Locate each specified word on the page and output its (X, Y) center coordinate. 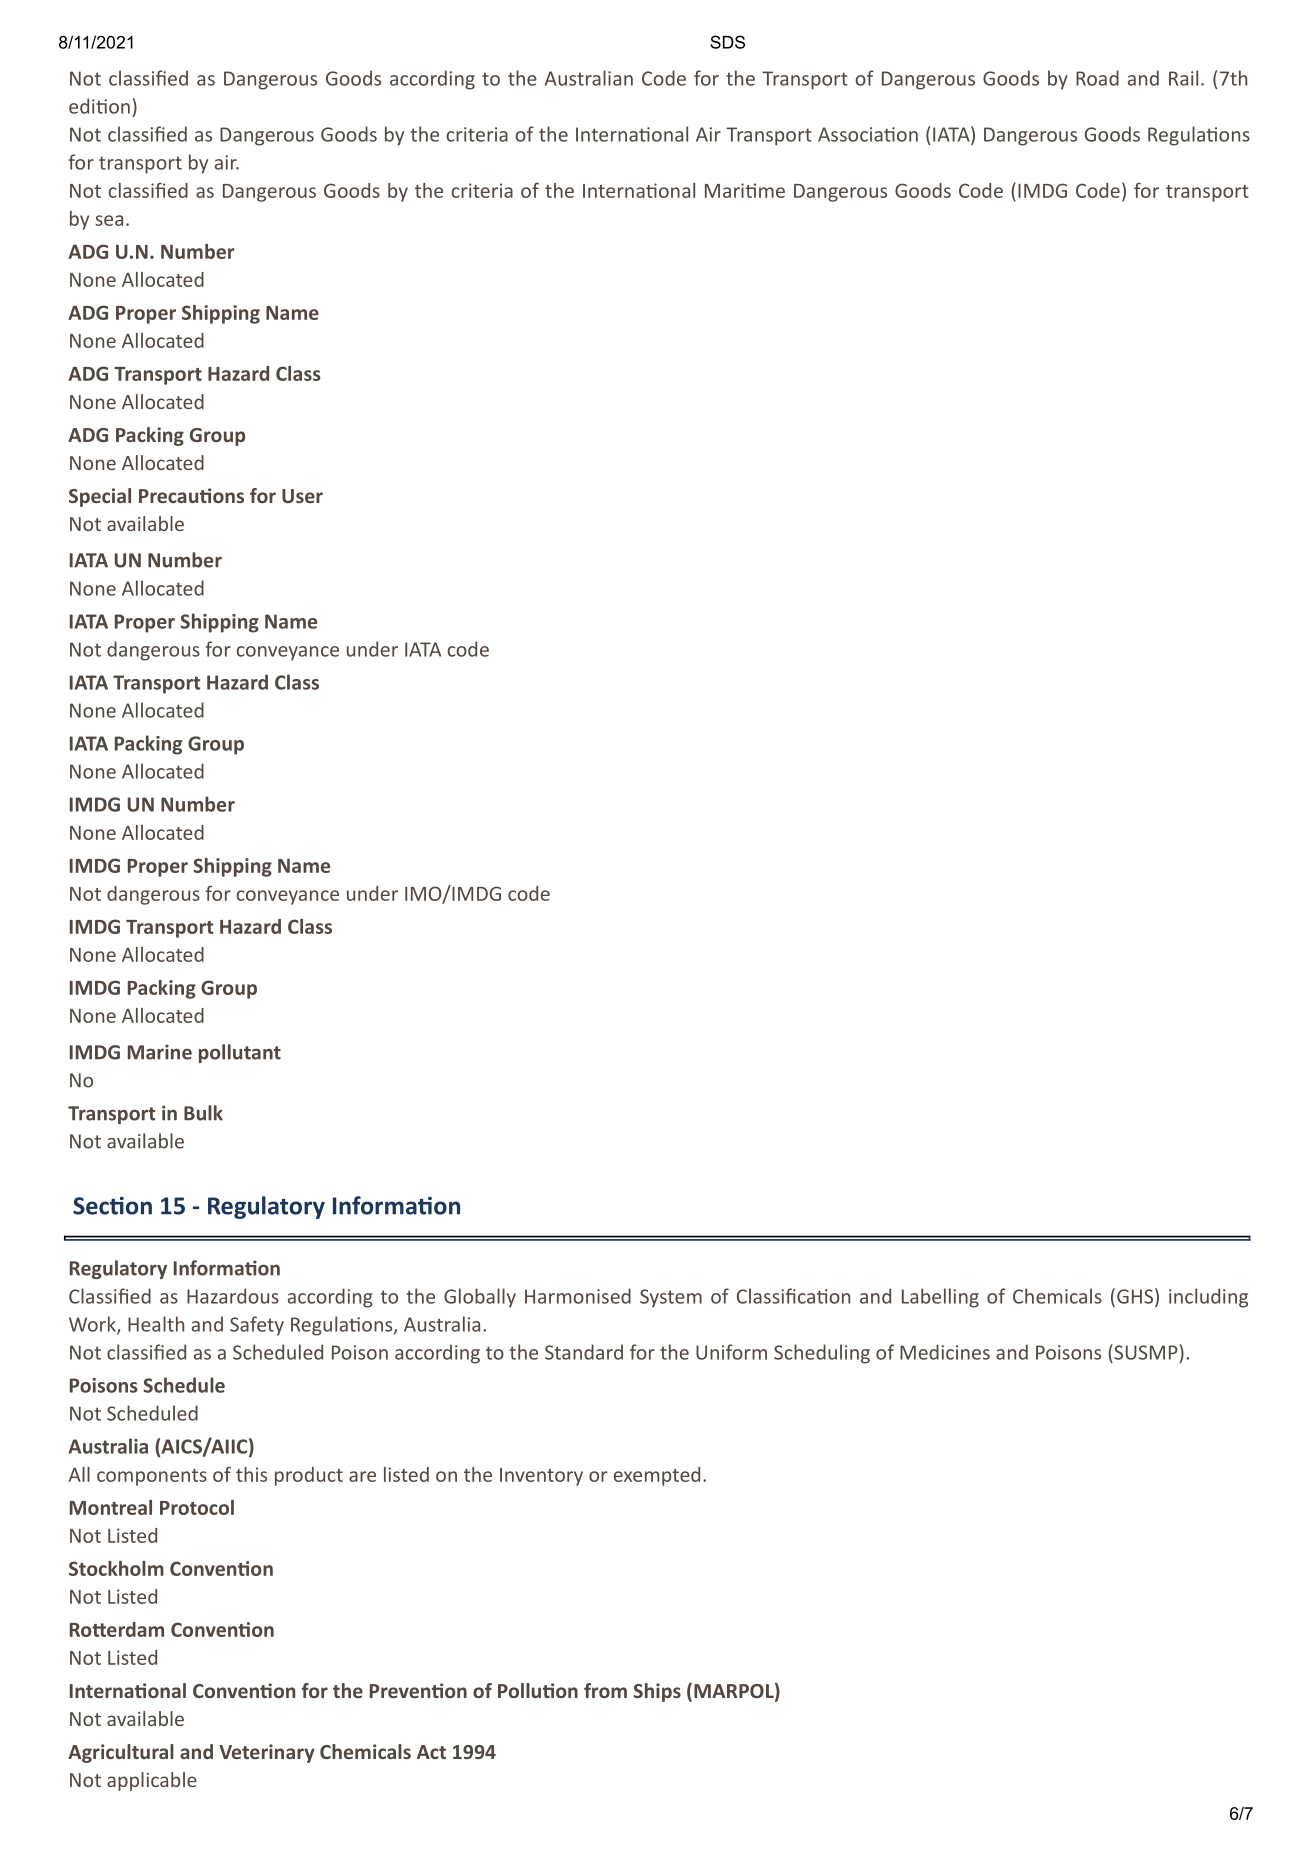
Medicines (945, 1352)
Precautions (191, 495)
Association (868, 134)
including (1208, 1298)
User (302, 496)
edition (99, 106)
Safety (257, 1326)
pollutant (240, 1053)
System (671, 1298)
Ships (657, 1692)
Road (1097, 78)
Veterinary (267, 1753)
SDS (727, 42)
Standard (584, 1352)
